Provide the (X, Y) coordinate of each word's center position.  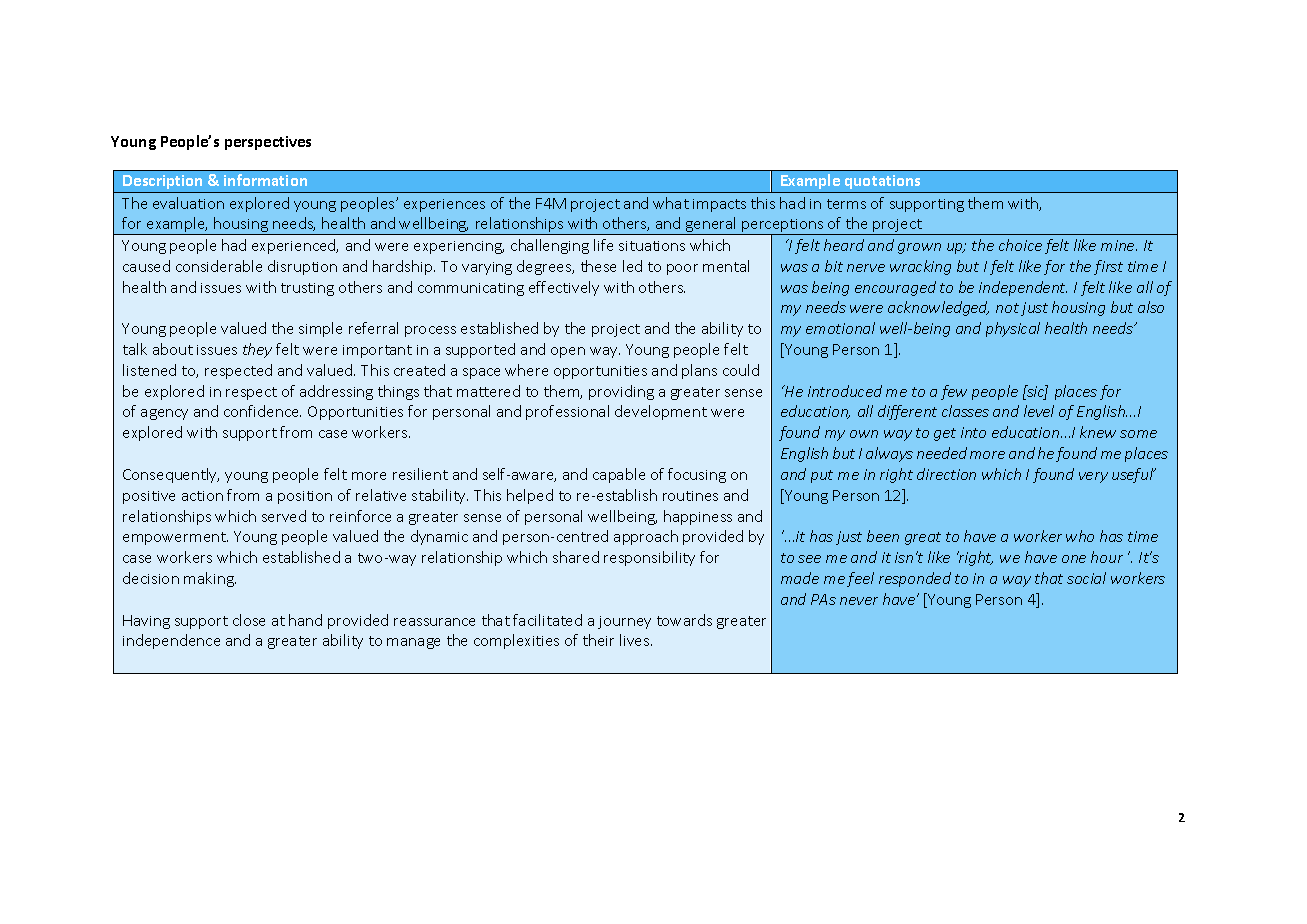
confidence (262, 411)
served (284, 516)
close (249, 620)
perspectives (268, 143)
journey (624, 622)
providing (621, 392)
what (671, 203)
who (1080, 536)
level (1039, 411)
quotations (882, 182)
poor (682, 269)
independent (1023, 288)
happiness (698, 517)
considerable (219, 266)
